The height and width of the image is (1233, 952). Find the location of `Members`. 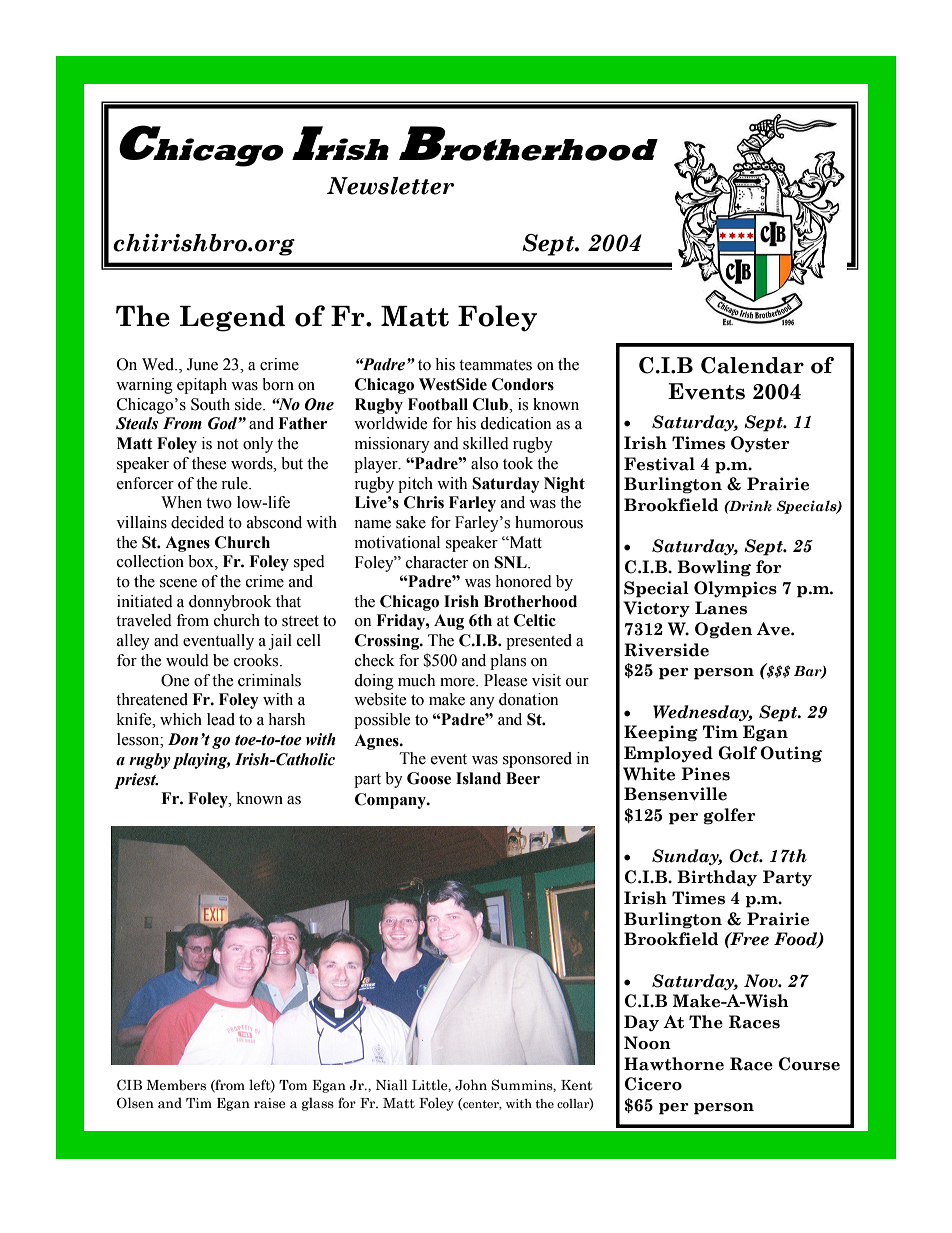

Members is located at coordinates (176, 1085).
